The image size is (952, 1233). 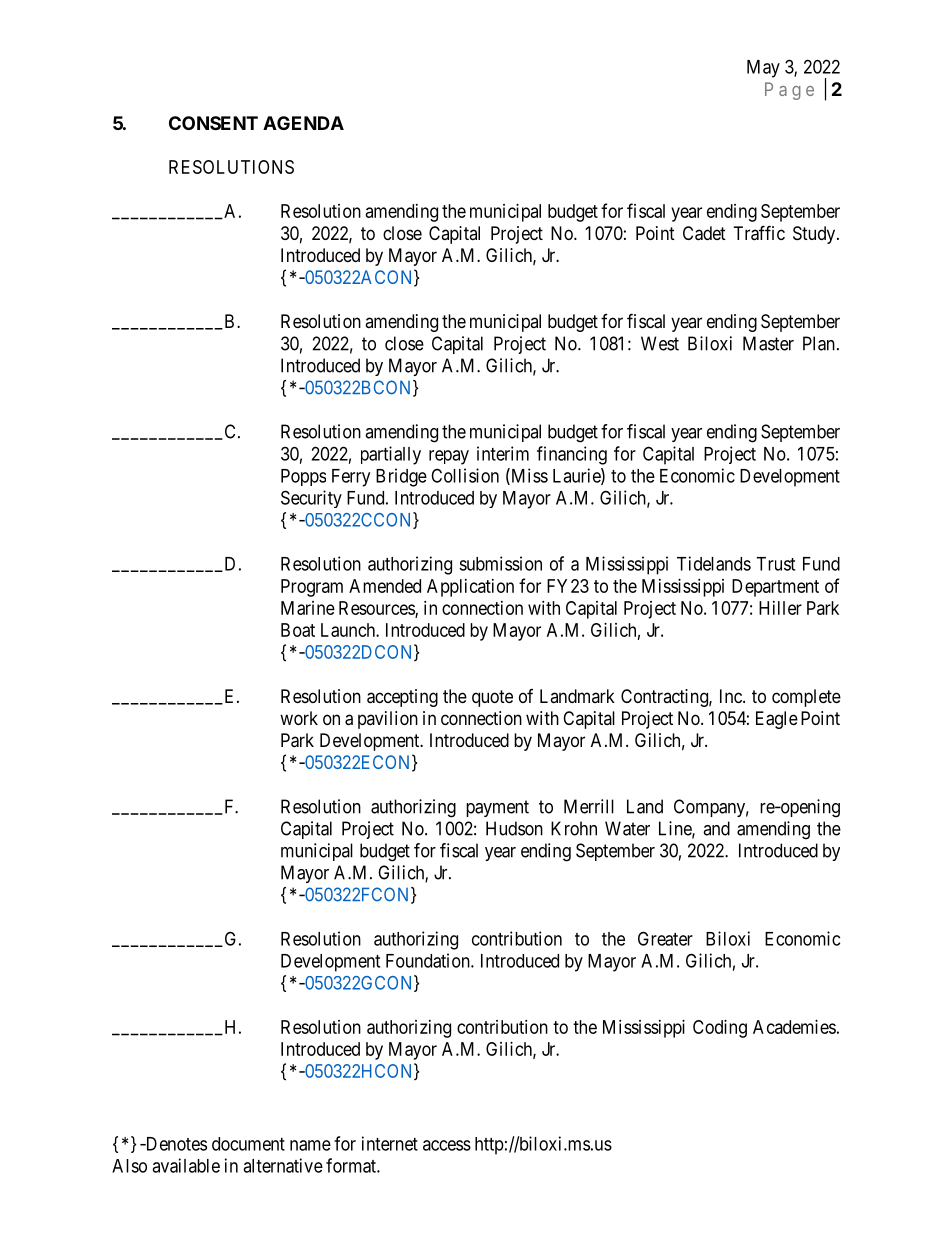 What do you see at coordinates (759, 233) in the screenshot?
I see `Traffic` at bounding box center [759, 233].
